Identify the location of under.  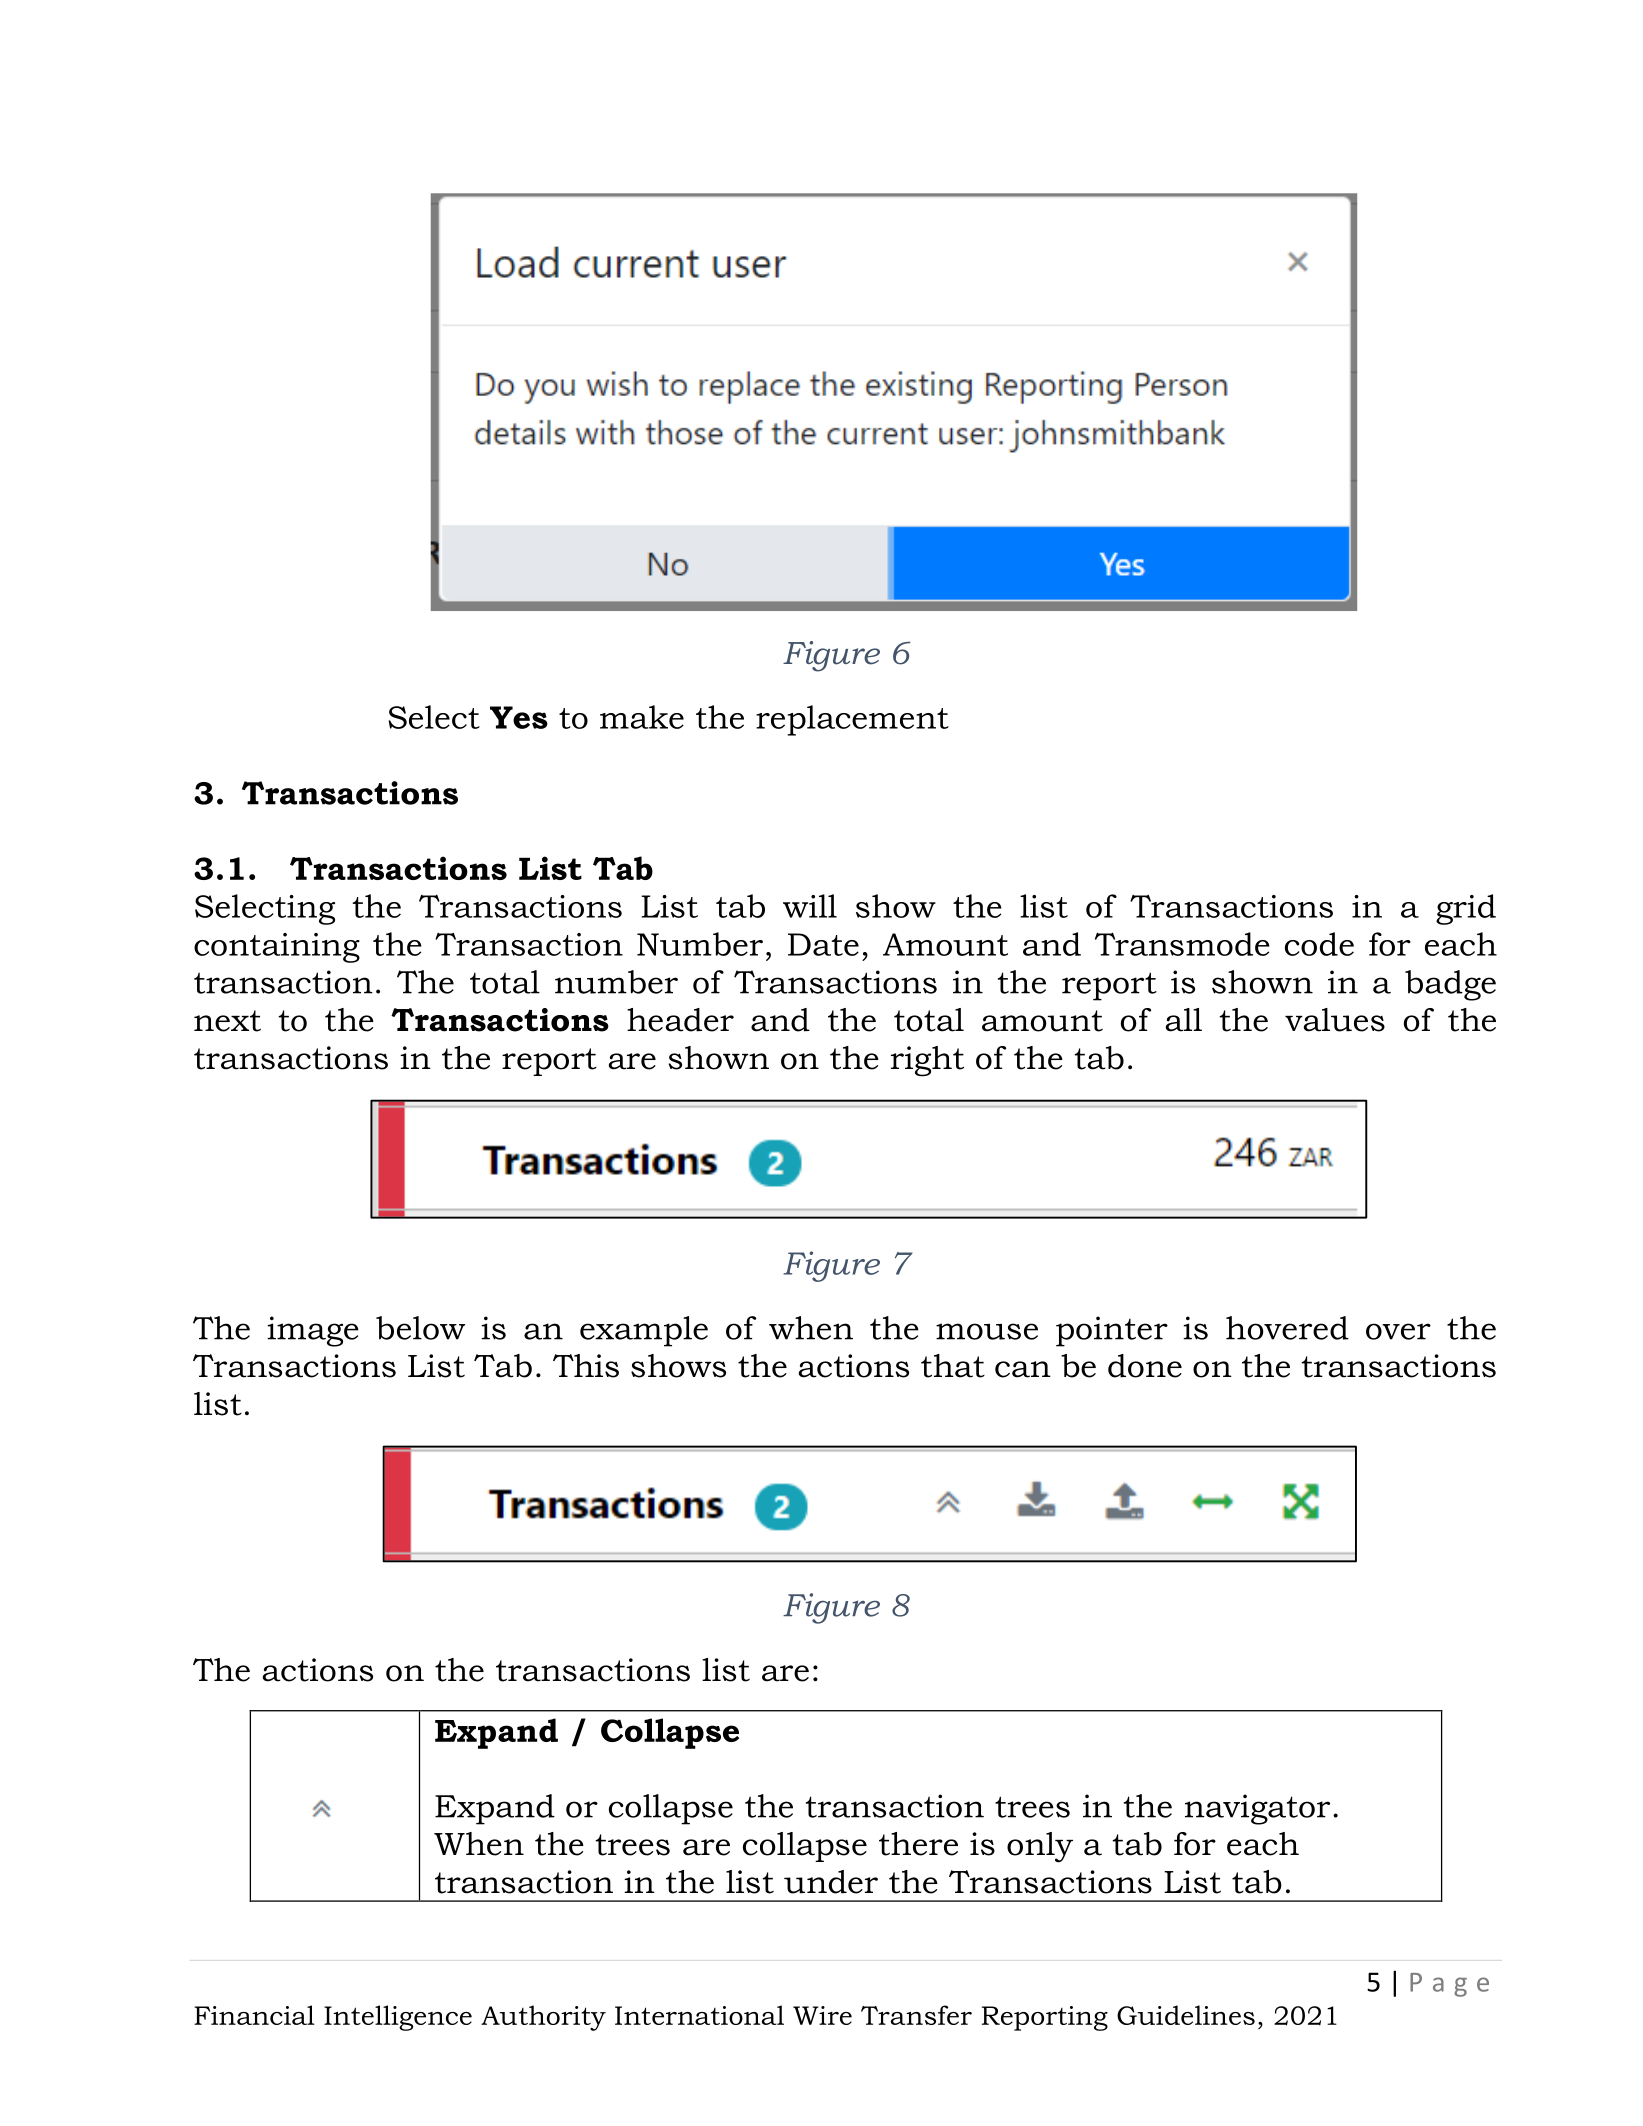
(831, 1882).
